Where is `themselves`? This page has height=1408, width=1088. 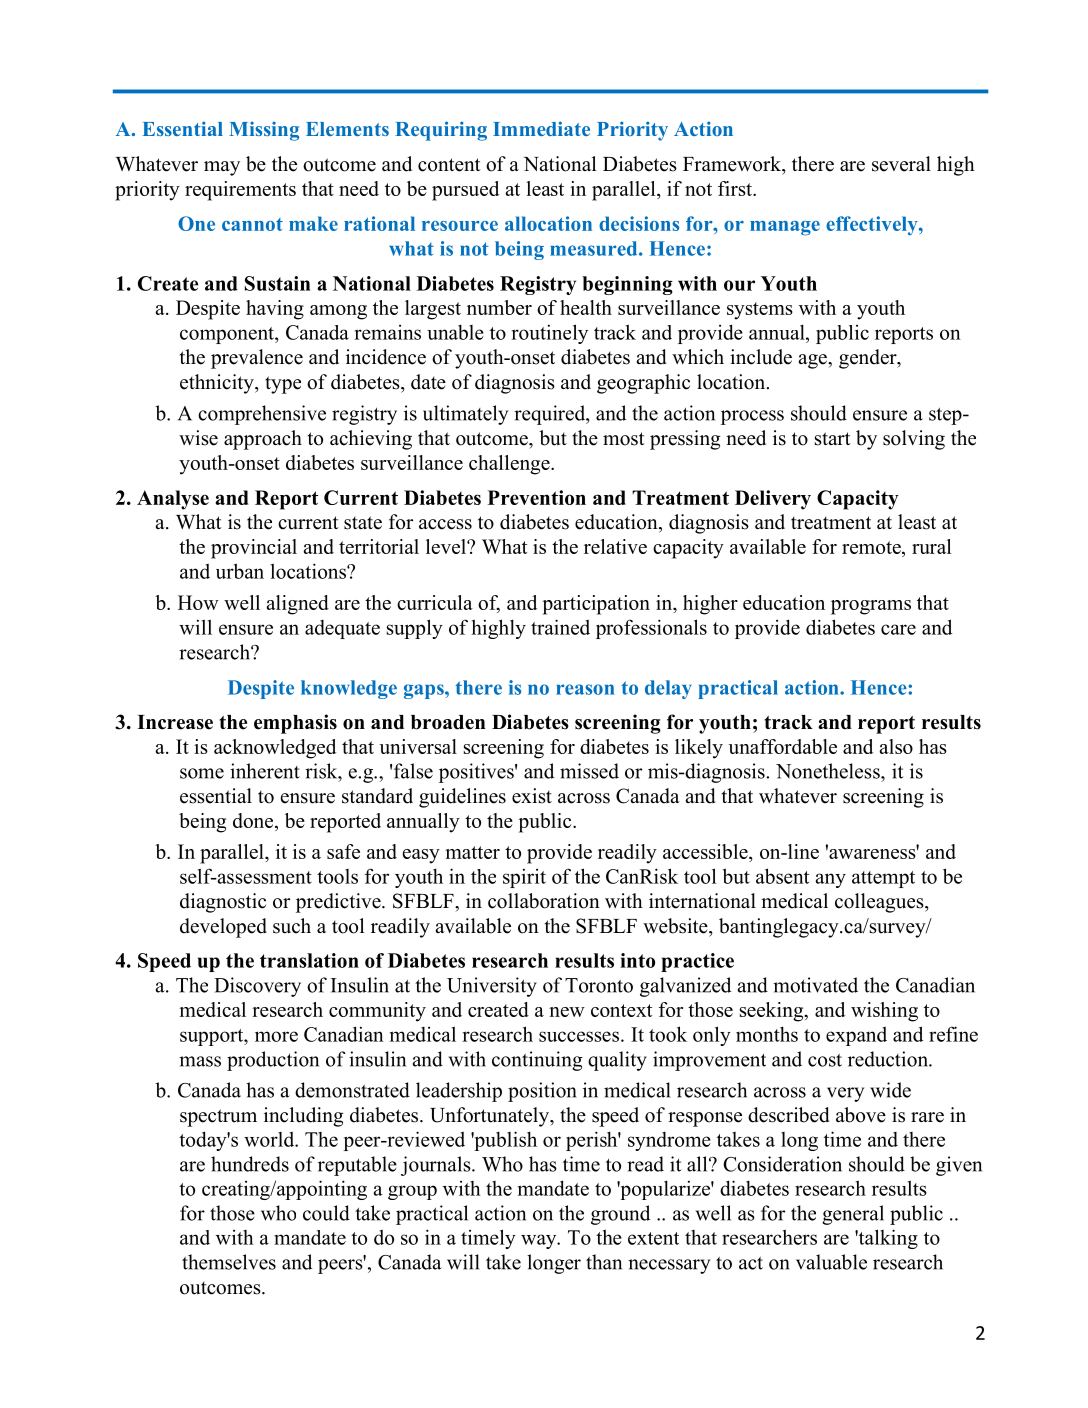 themselves is located at coordinates (229, 1262).
